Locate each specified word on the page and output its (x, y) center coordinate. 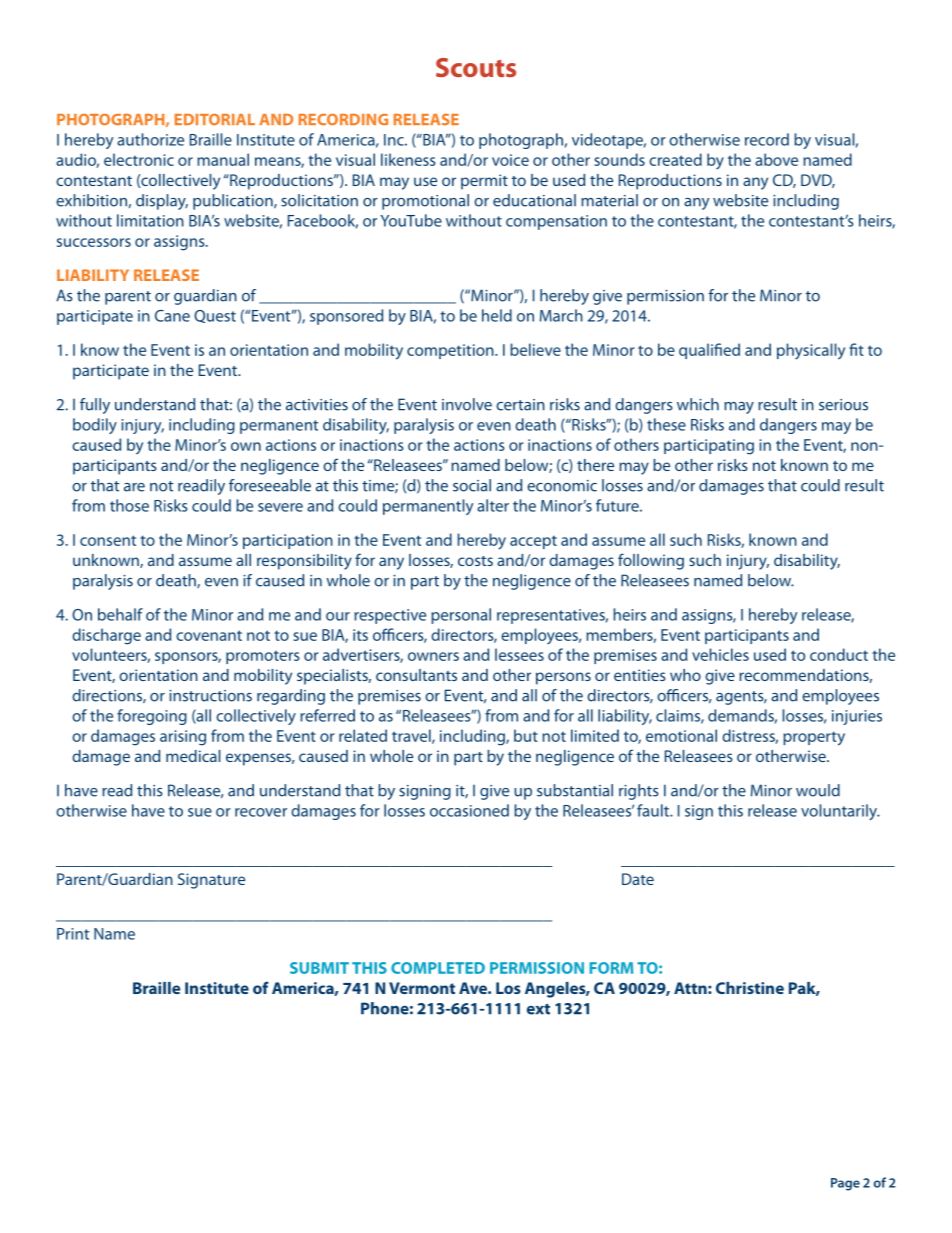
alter (493, 505)
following (651, 561)
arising (183, 738)
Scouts (476, 67)
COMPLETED (438, 968)
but (526, 735)
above (776, 159)
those (129, 505)
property (814, 738)
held (497, 315)
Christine (750, 988)
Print (73, 934)
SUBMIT (319, 968)
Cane (172, 316)
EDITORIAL (215, 119)
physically (811, 351)
